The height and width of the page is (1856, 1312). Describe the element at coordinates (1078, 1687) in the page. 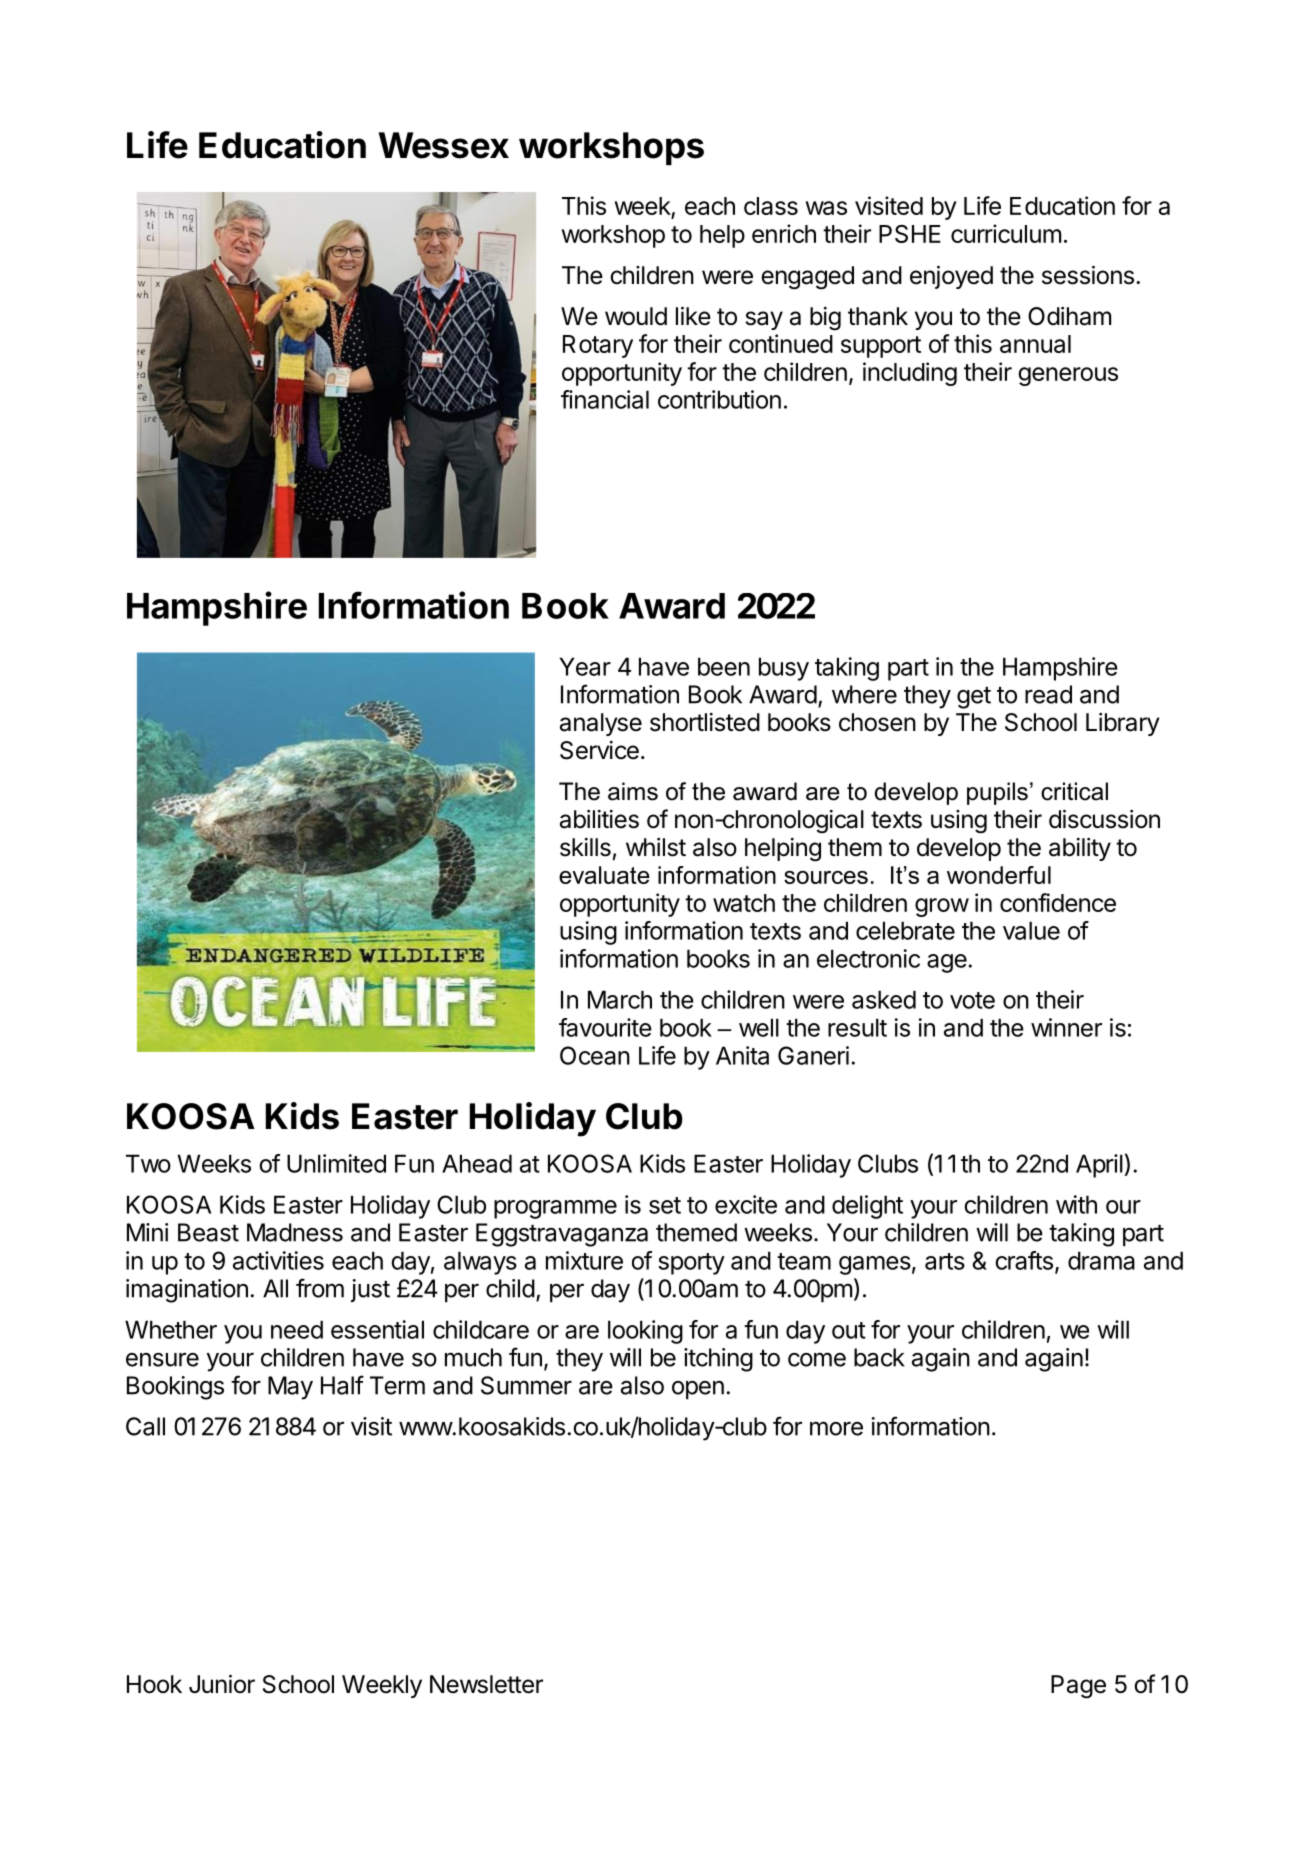

I see `Page` at that location.
